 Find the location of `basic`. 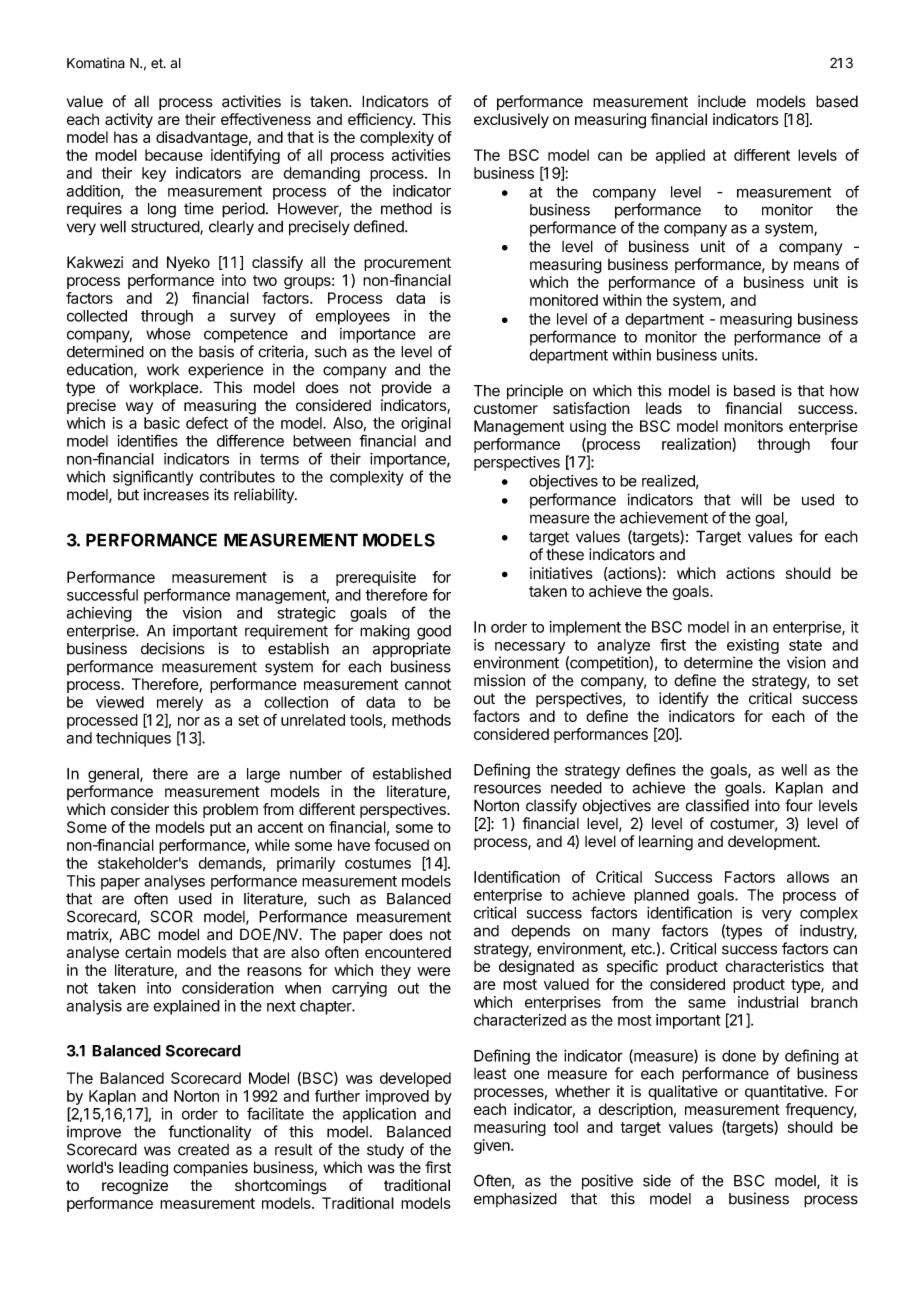

basic is located at coordinates (162, 423).
